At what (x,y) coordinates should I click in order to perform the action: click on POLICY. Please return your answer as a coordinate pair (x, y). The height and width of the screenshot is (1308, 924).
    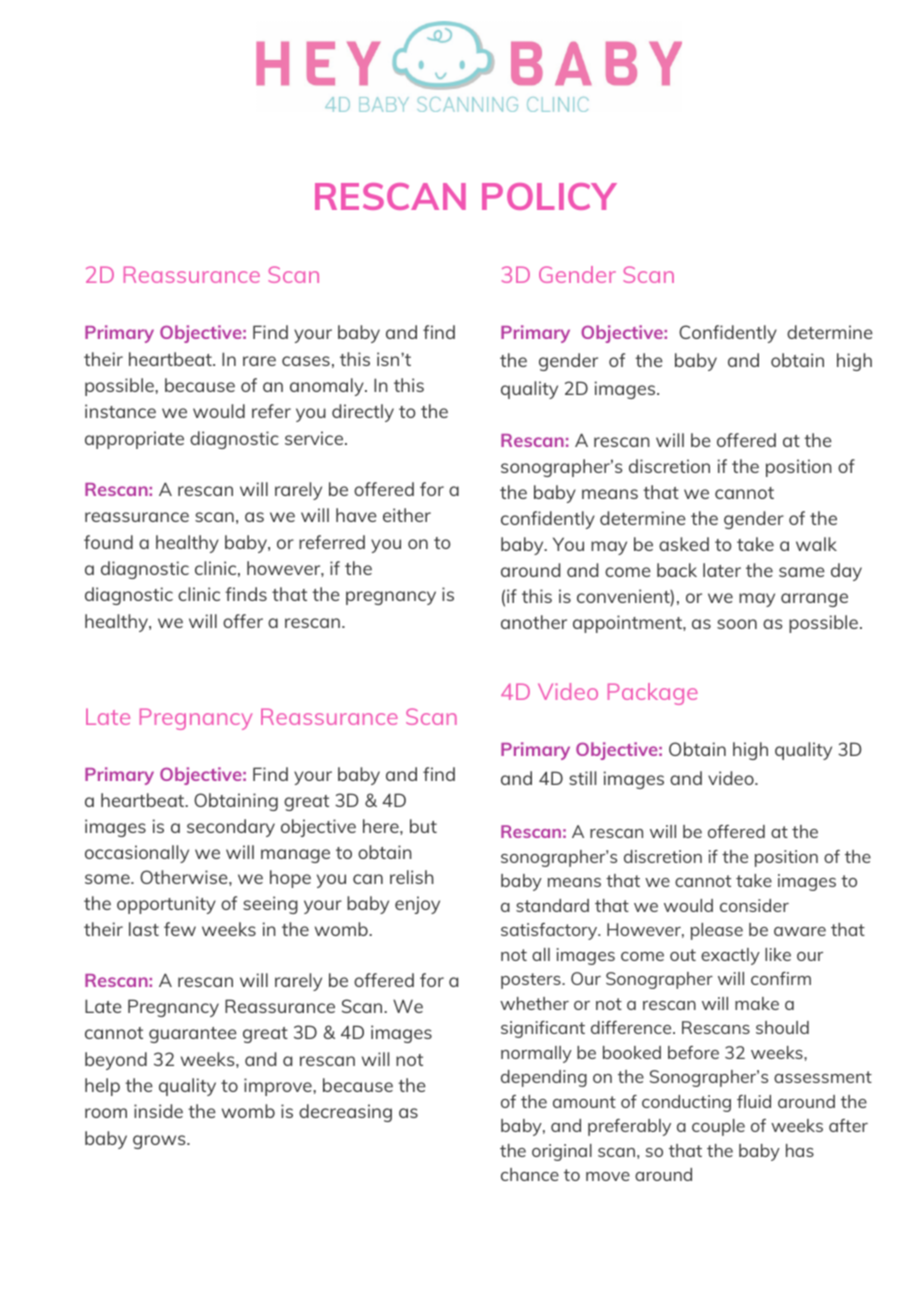
    Looking at the image, I should click on (549, 196).
